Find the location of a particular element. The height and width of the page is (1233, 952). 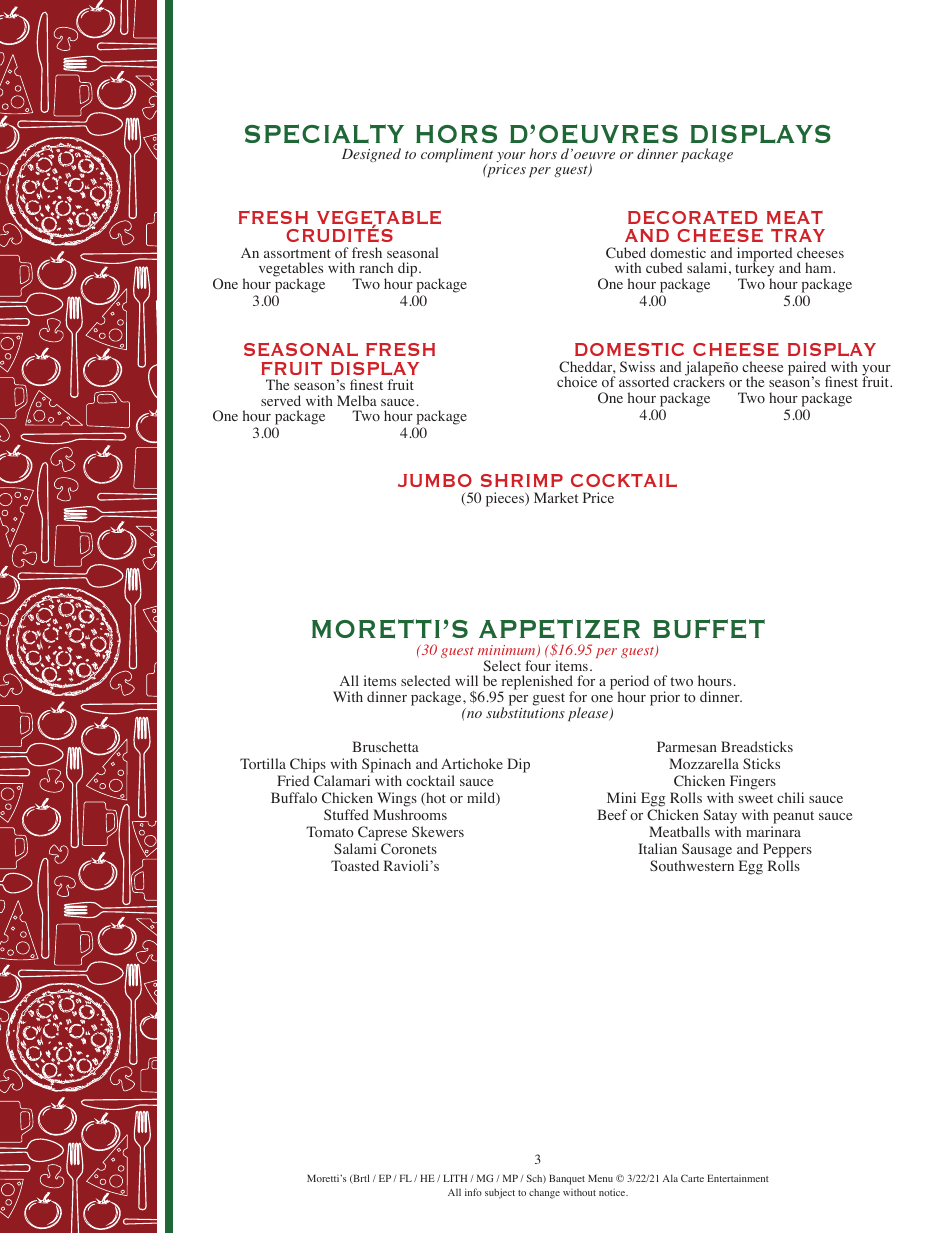

Melba is located at coordinates (357, 400).
